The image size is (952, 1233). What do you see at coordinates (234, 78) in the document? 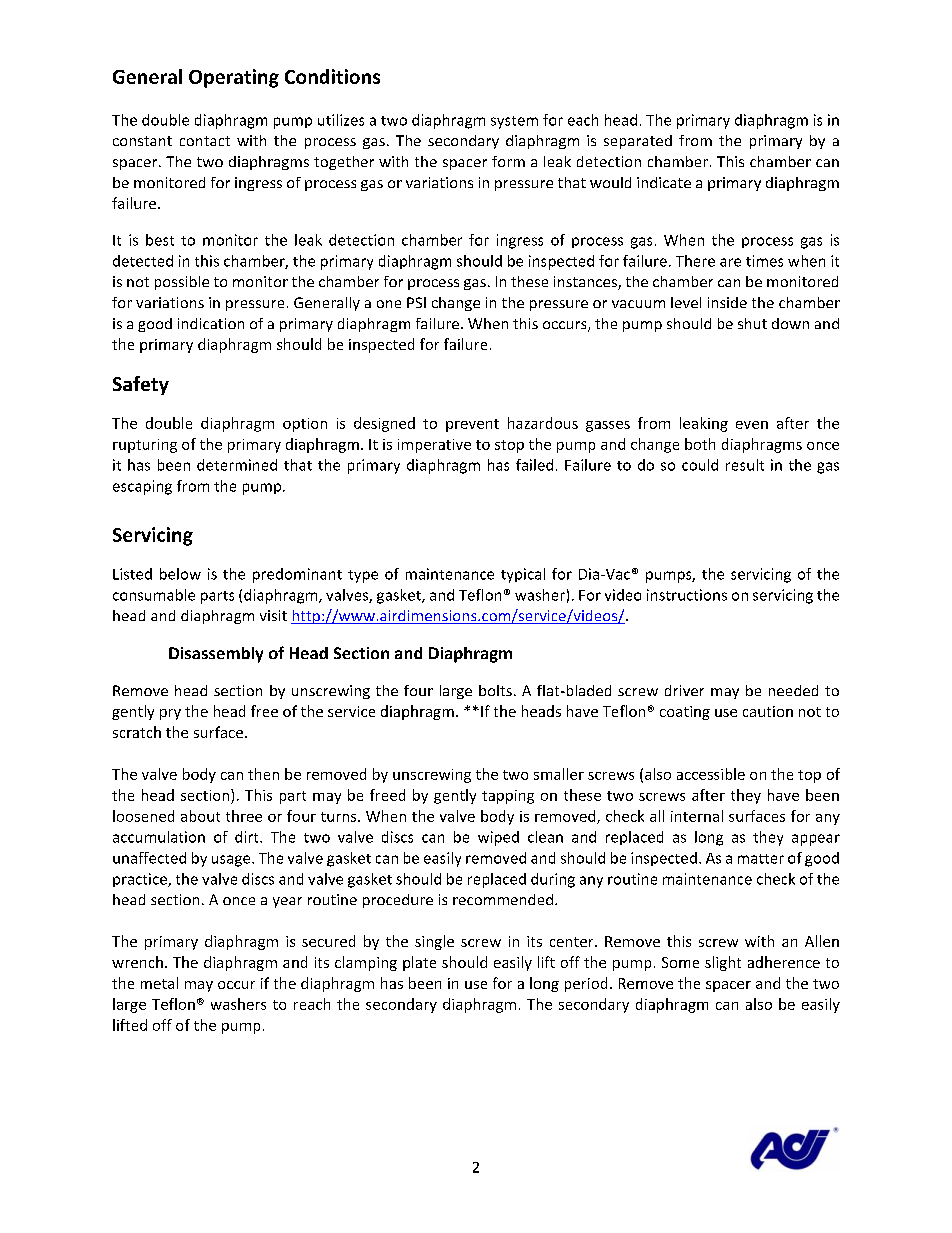
I see `Operating` at bounding box center [234, 78].
